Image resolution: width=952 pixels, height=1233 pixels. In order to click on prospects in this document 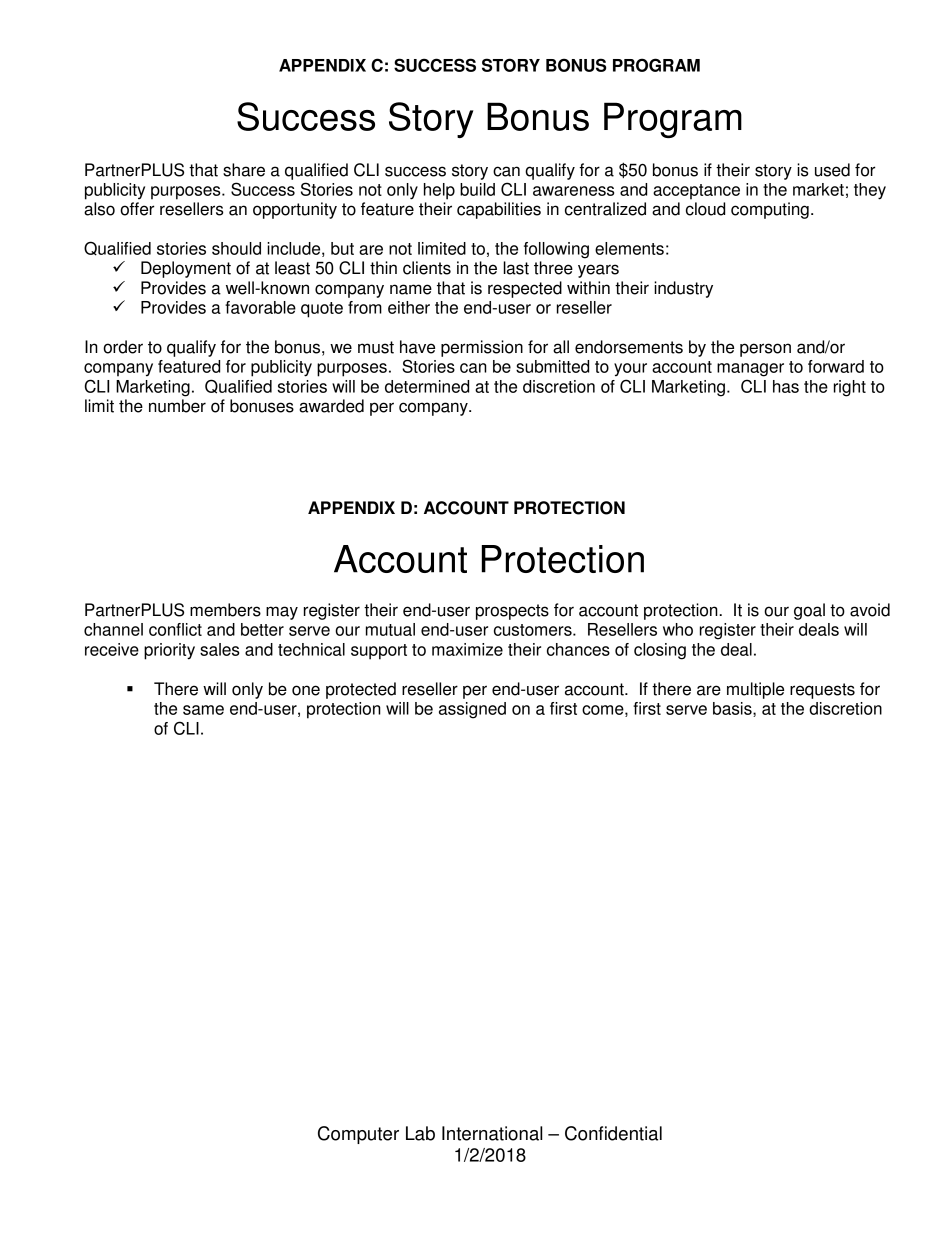, I will do `click(512, 612)`.
